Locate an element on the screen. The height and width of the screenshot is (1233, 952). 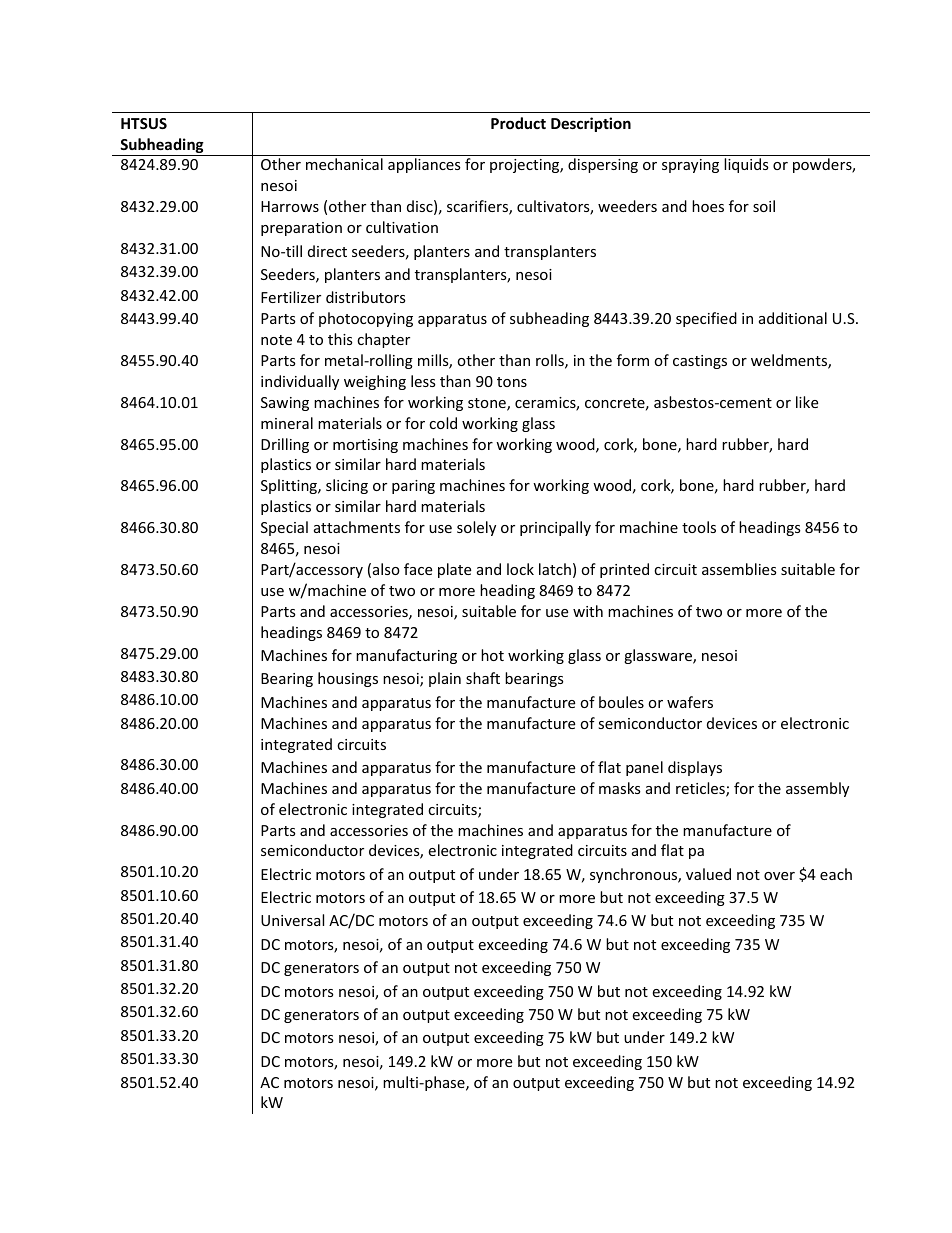
shaft is located at coordinates (483, 678).
